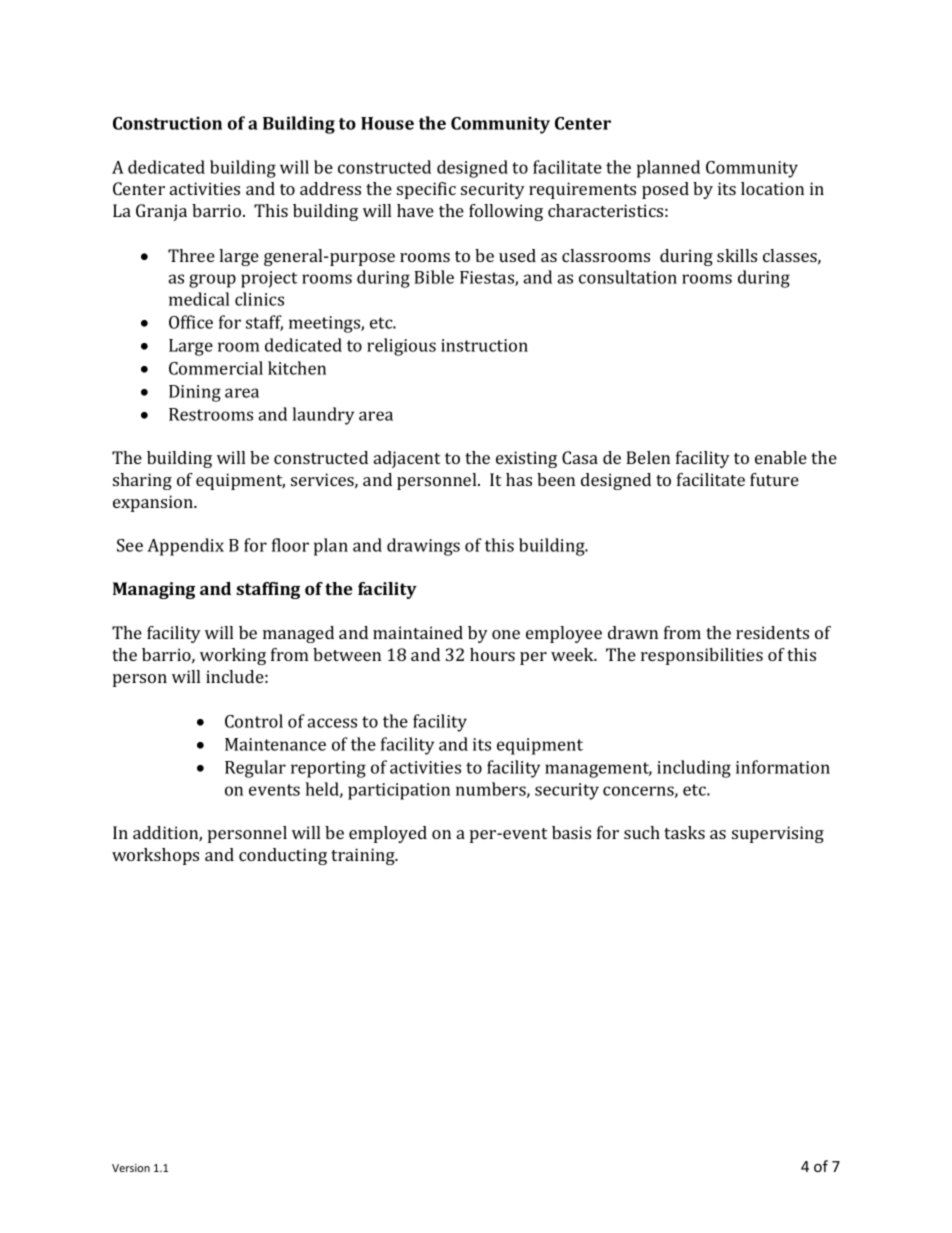 The height and width of the screenshot is (1233, 952). What do you see at coordinates (167, 123) in the screenshot?
I see `Construction` at bounding box center [167, 123].
